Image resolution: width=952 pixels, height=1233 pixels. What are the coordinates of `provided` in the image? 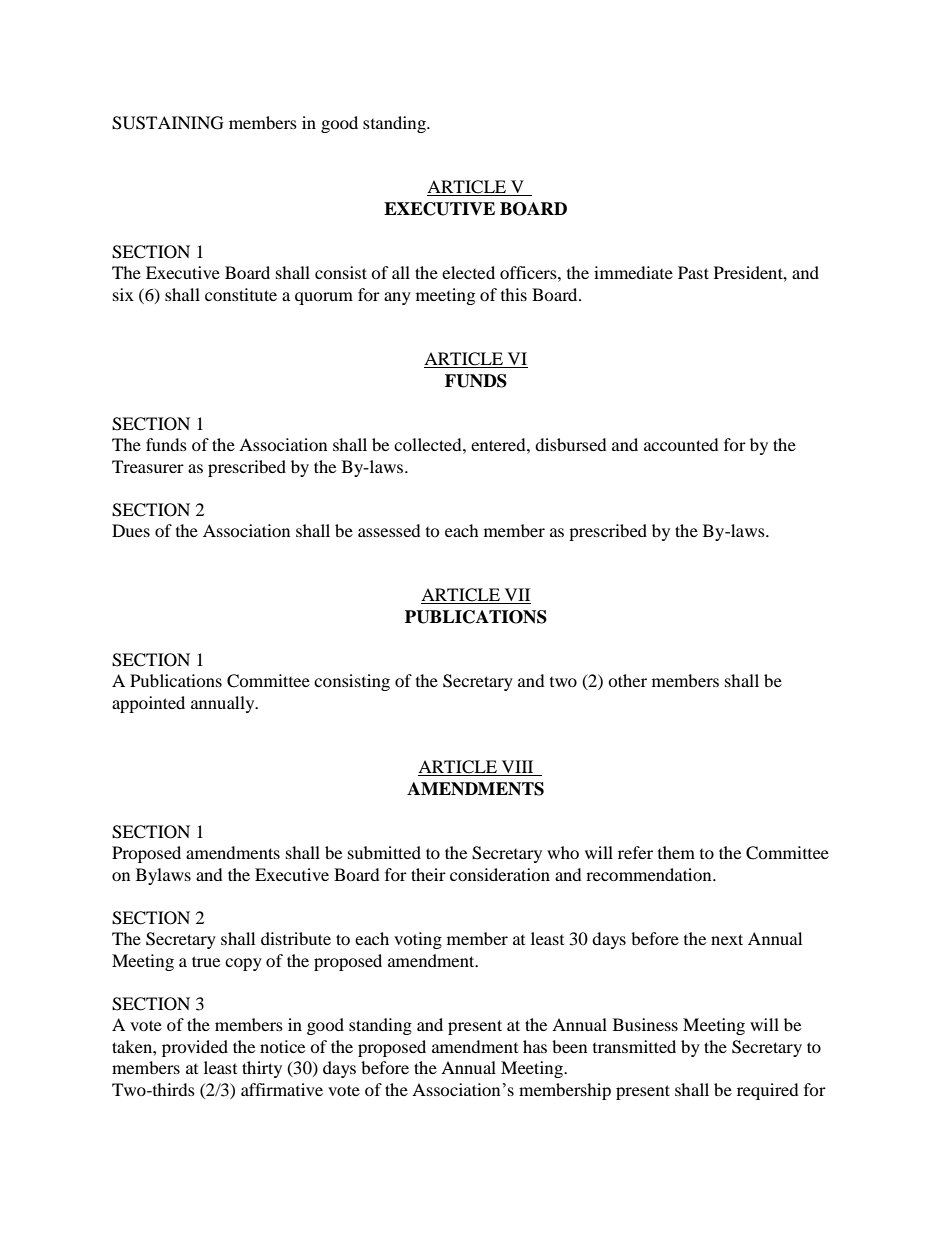 It's located at (195, 1048).
